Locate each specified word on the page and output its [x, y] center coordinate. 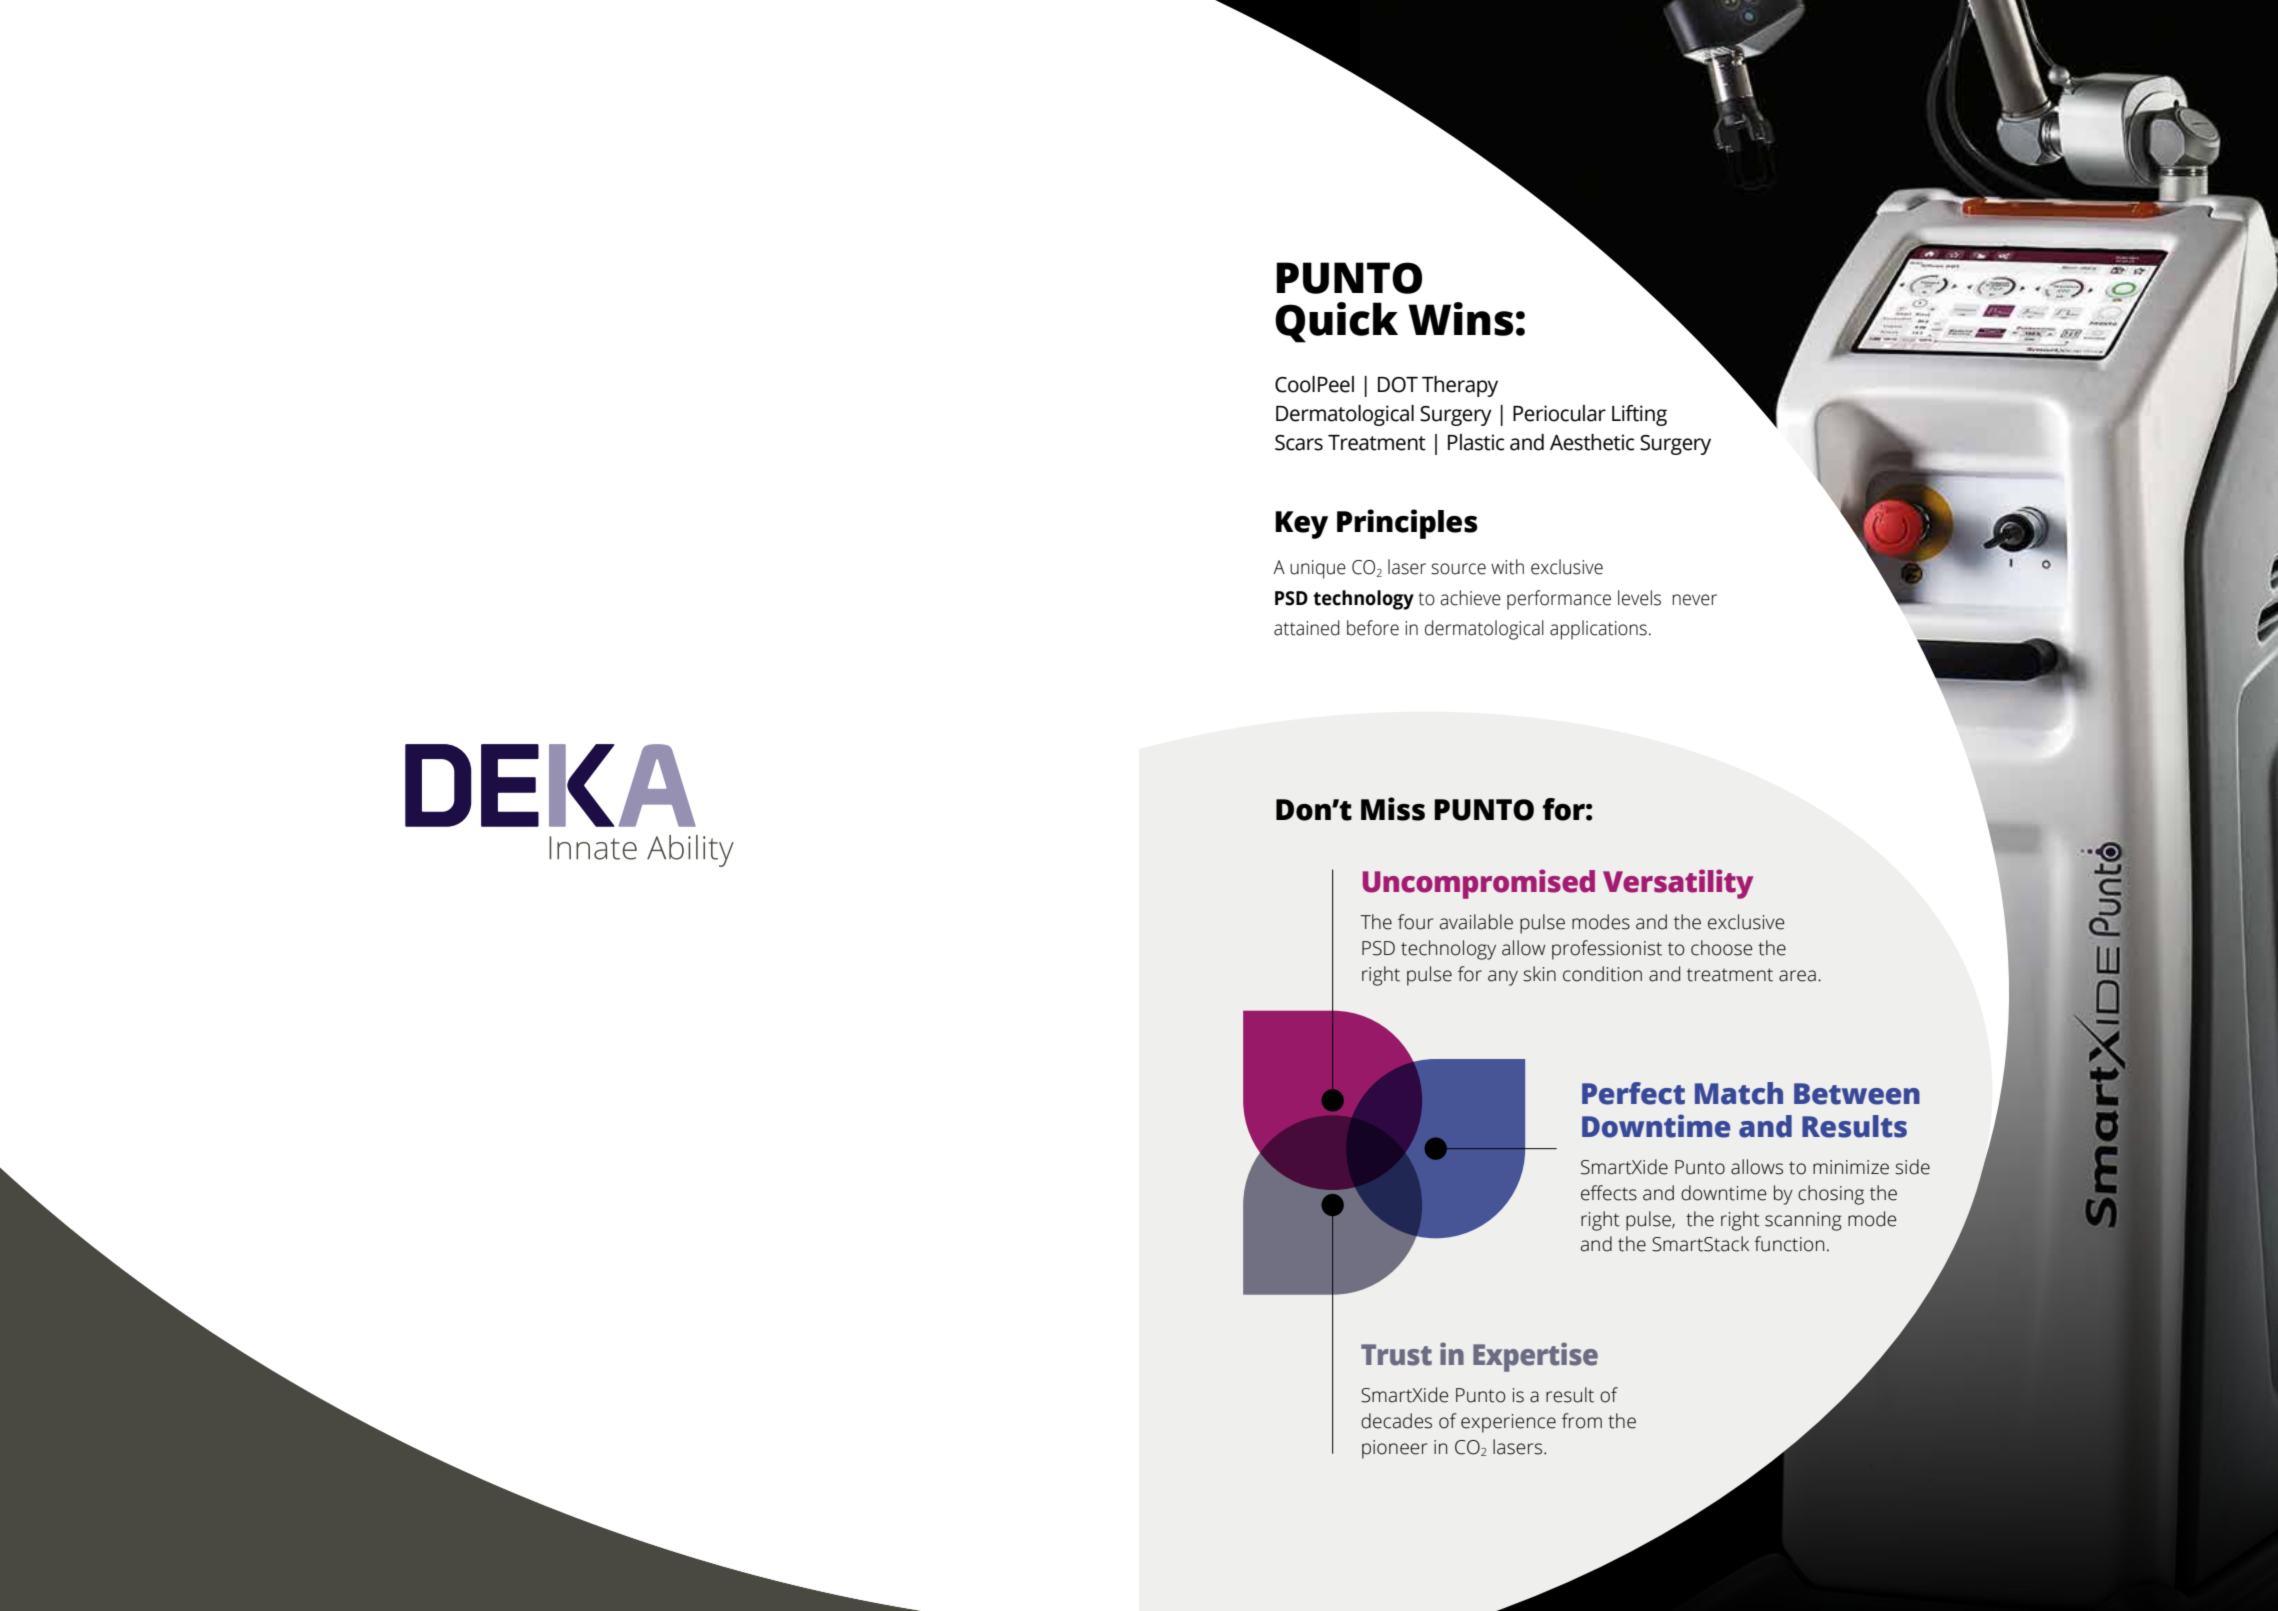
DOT [1398, 385]
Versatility [1678, 884]
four [1415, 922]
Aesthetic [1592, 442]
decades [1396, 1421]
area [1797, 976]
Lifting [1639, 415]
